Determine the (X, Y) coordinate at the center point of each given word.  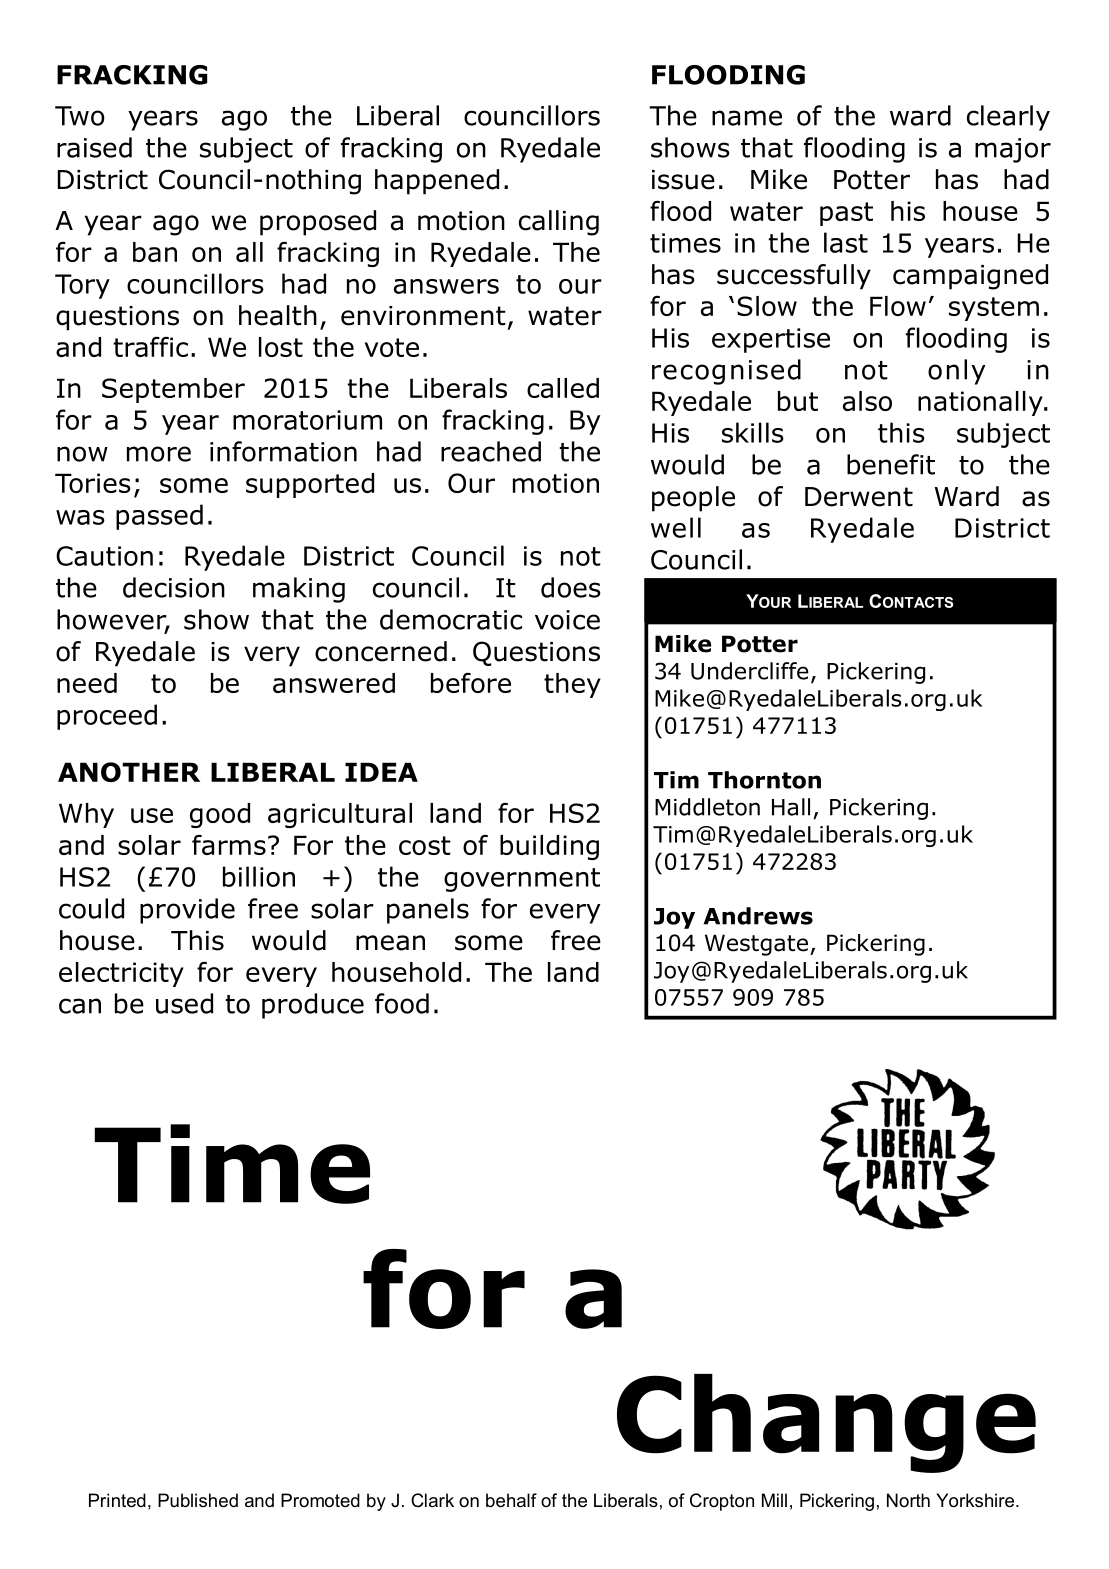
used (184, 1003)
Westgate (756, 945)
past (846, 214)
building (549, 847)
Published (198, 1500)
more (159, 454)
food (402, 1003)
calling (559, 223)
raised (94, 147)
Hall (791, 807)
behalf (511, 1500)
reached (491, 451)
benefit (891, 464)
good (220, 815)
